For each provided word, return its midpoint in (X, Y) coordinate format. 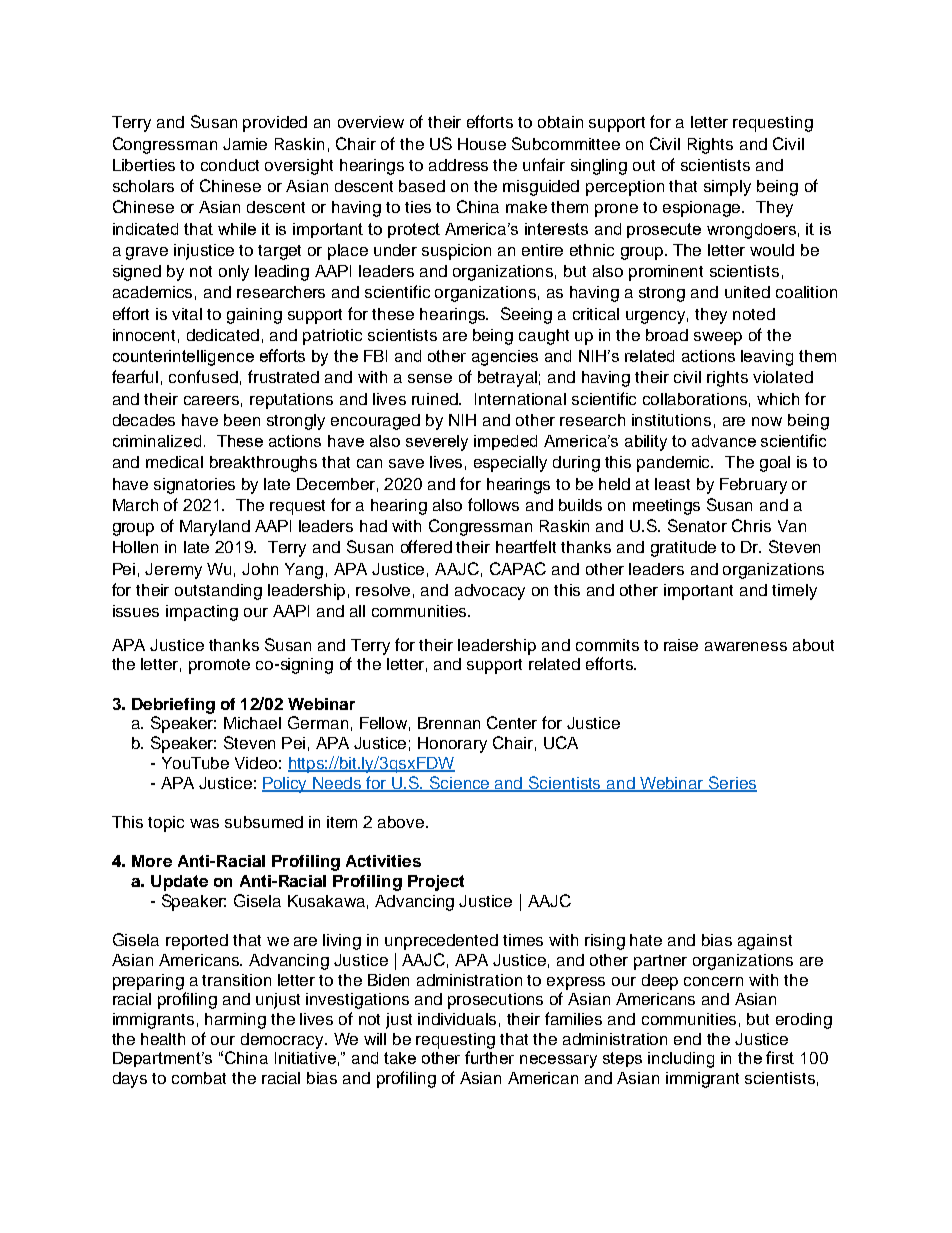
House (482, 144)
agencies (505, 358)
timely (794, 592)
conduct (230, 165)
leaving (767, 358)
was (204, 823)
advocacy (490, 592)
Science (460, 783)
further (489, 1057)
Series (732, 783)
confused (203, 376)
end (687, 1039)
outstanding (218, 592)
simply (727, 188)
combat (199, 1078)
